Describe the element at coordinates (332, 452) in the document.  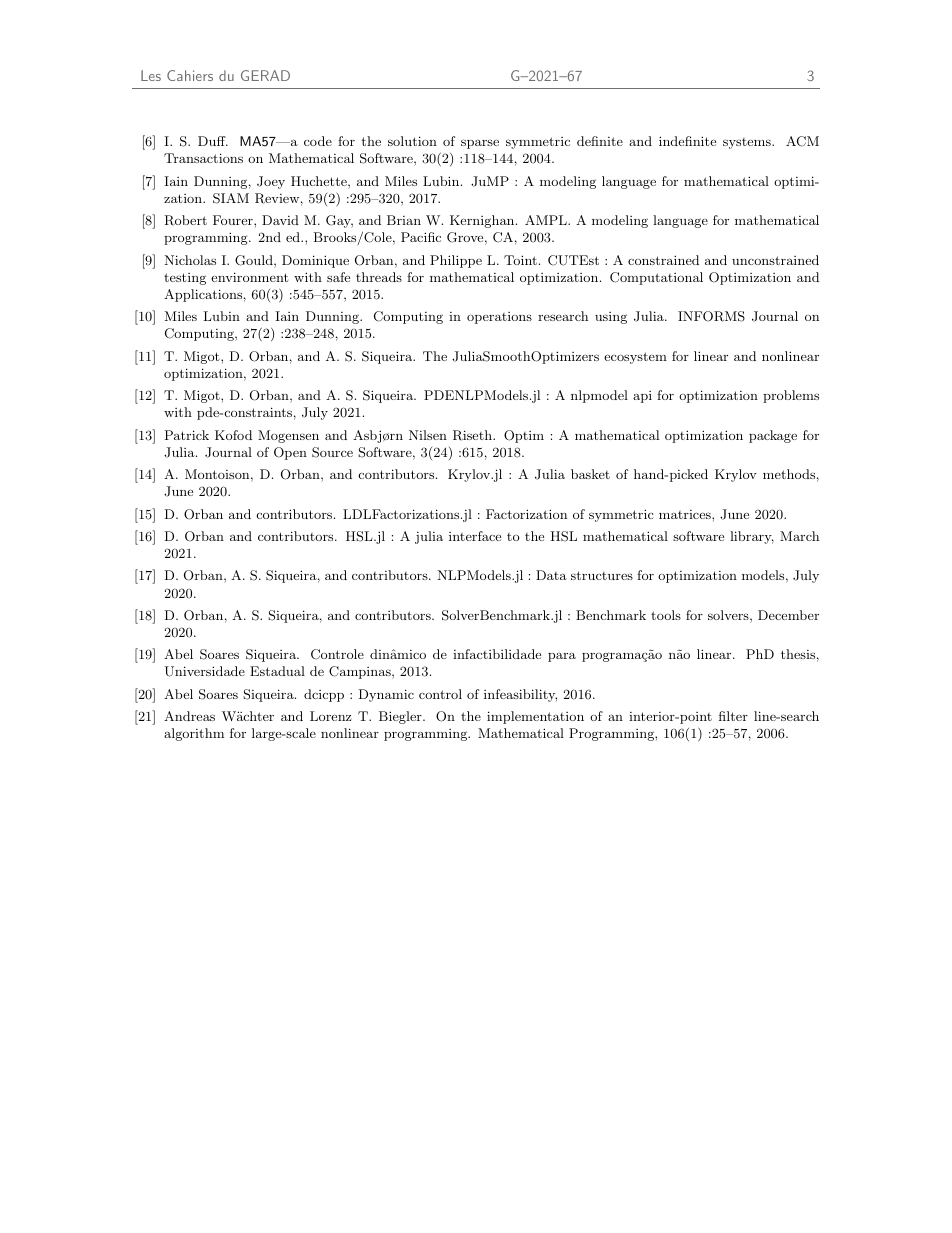
I see `Source` at that location.
